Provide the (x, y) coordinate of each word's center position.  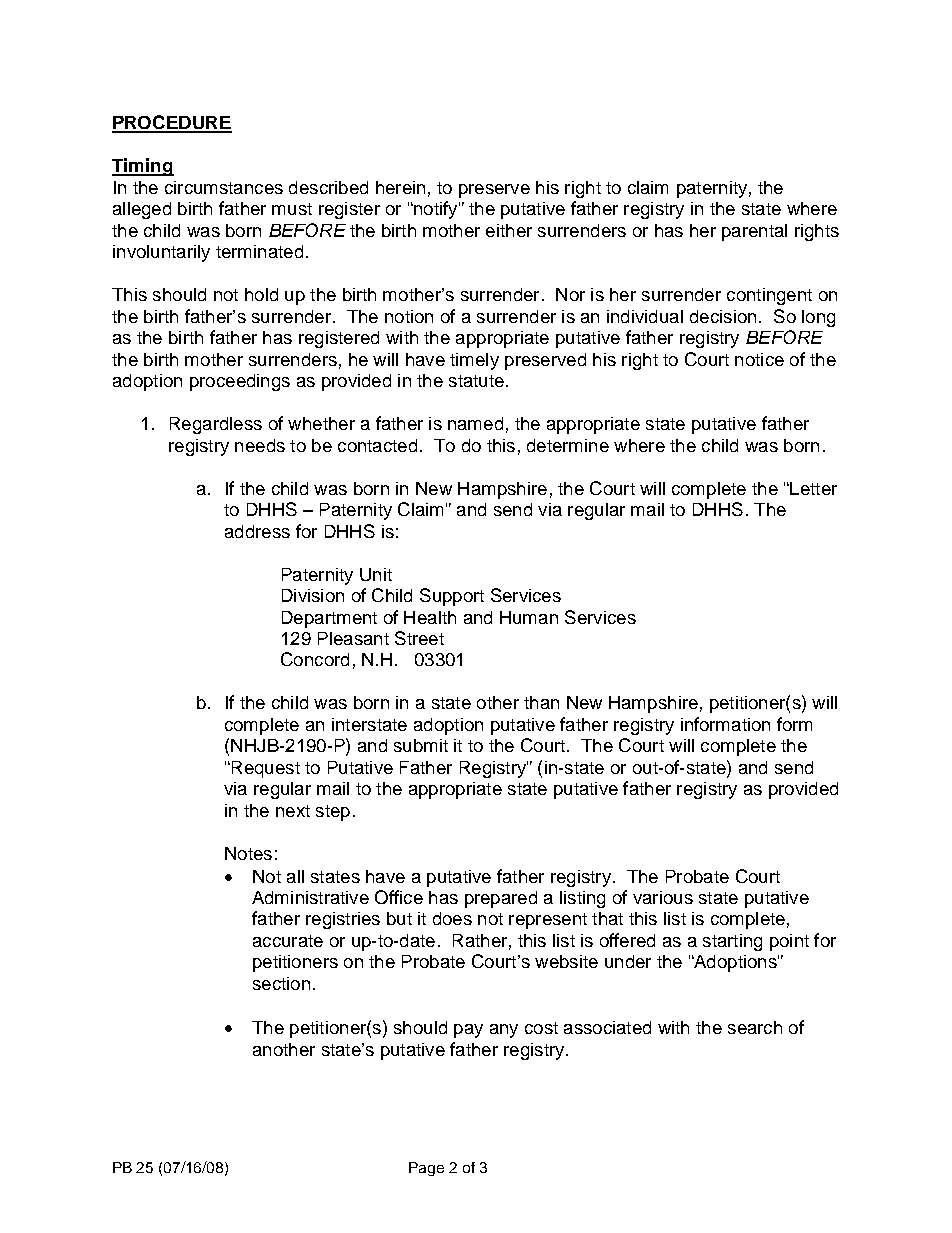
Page (426, 1169)
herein (400, 187)
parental (754, 232)
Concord (315, 659)
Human (529, 617)
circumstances (224, 187)
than (541, 702)
